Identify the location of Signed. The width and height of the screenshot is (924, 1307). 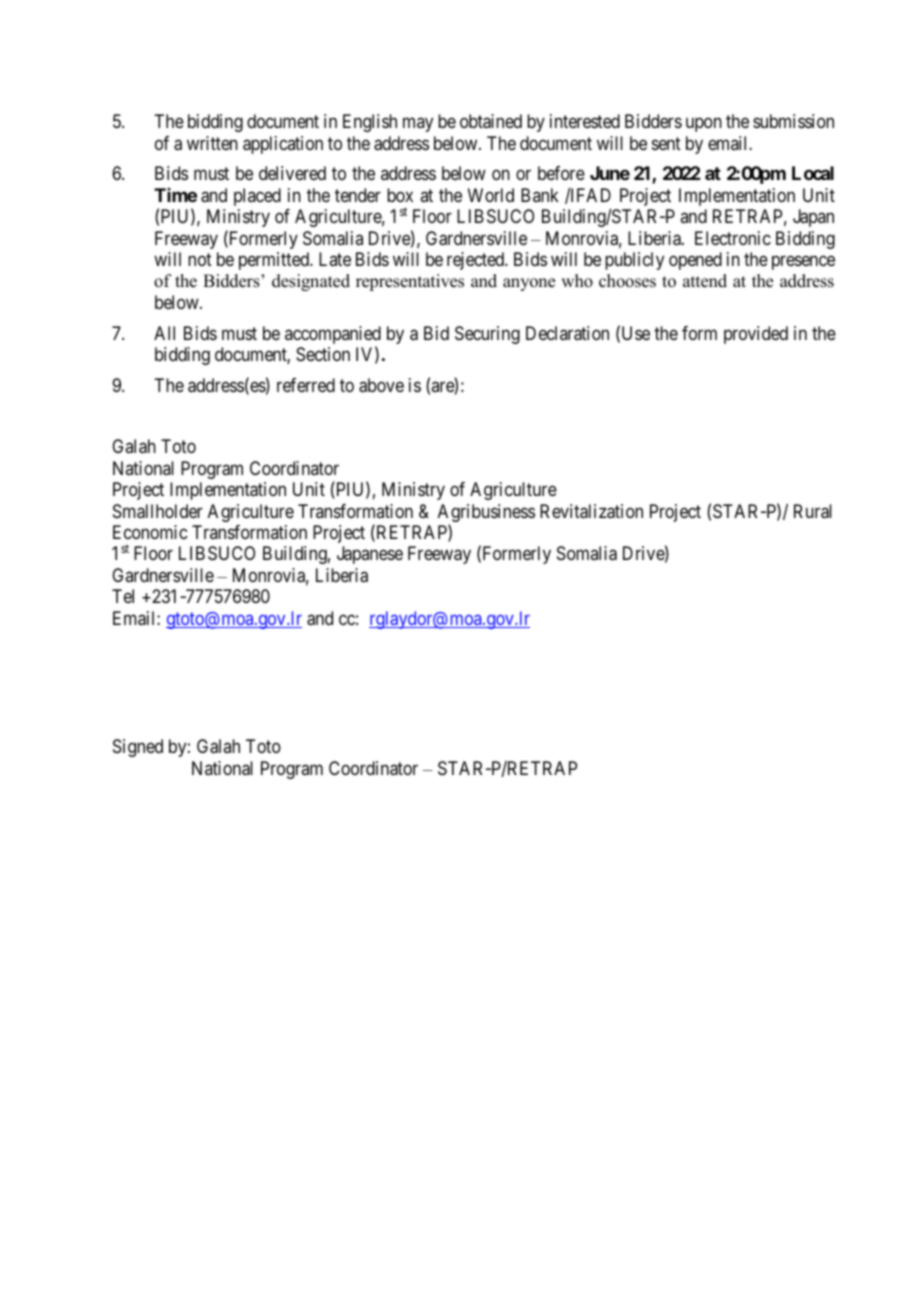
(138, 748).
